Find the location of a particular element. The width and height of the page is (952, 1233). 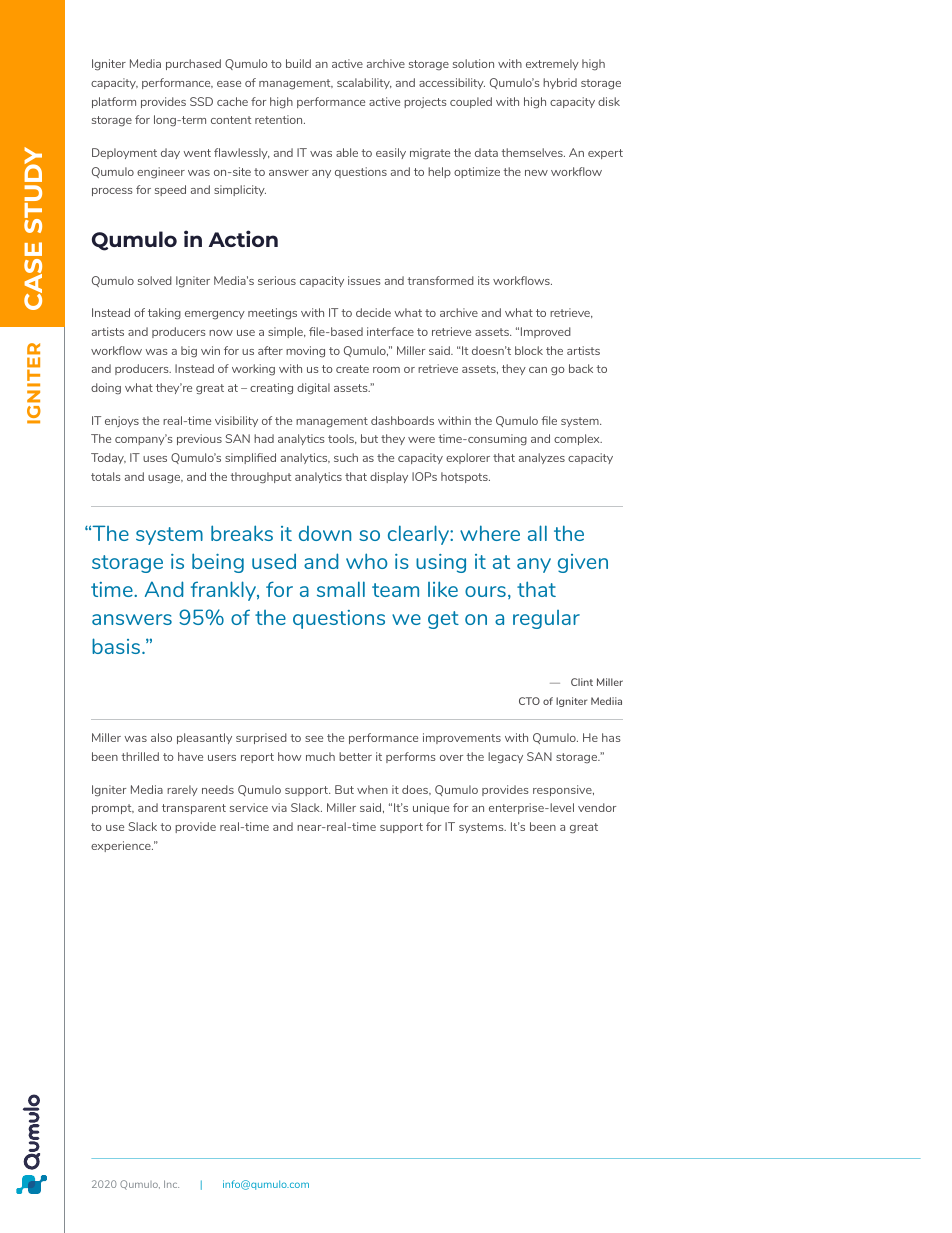

SSD is located at coordinates (201, 101).
